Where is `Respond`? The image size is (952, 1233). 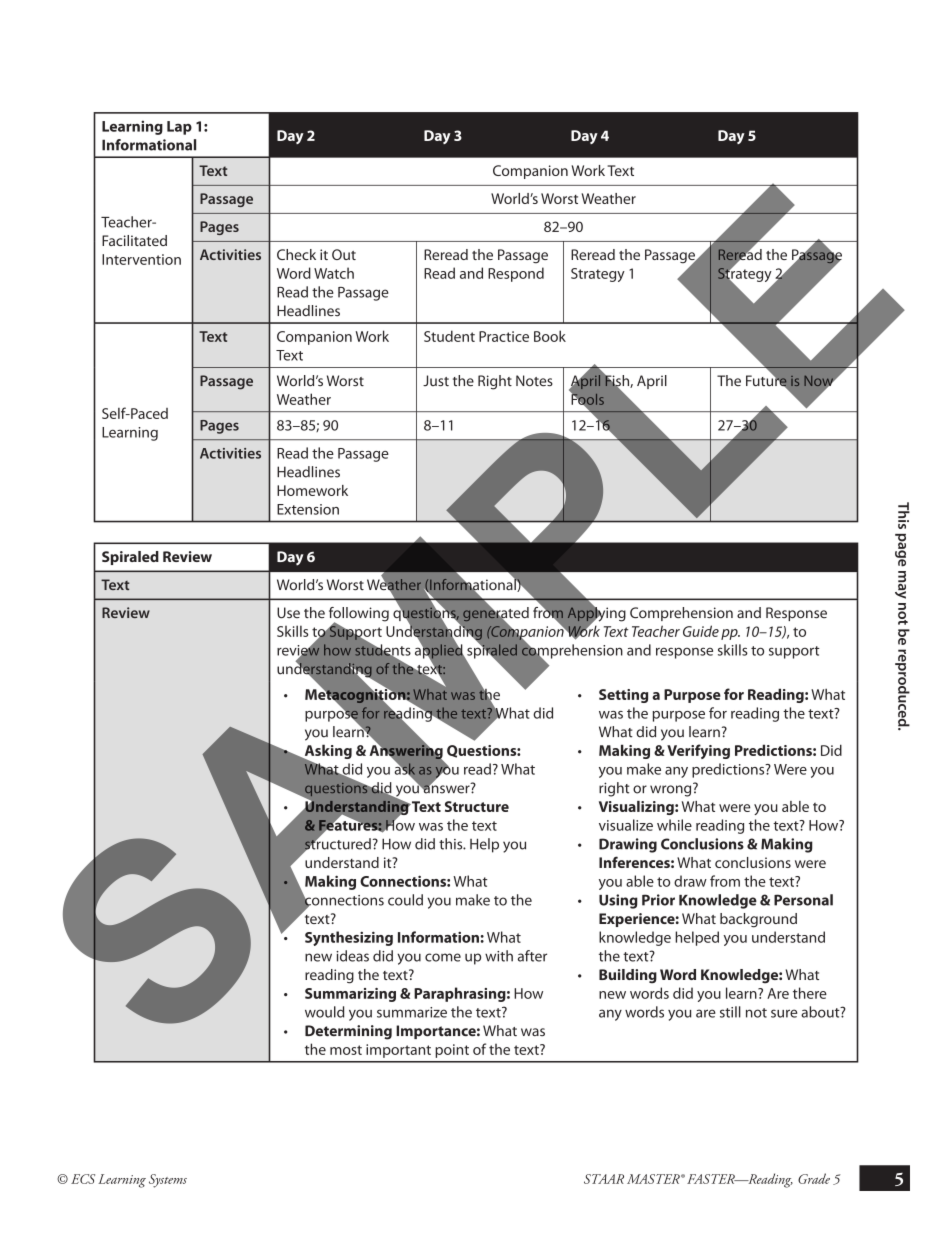
Respond is located at coordinates (516, 274).
